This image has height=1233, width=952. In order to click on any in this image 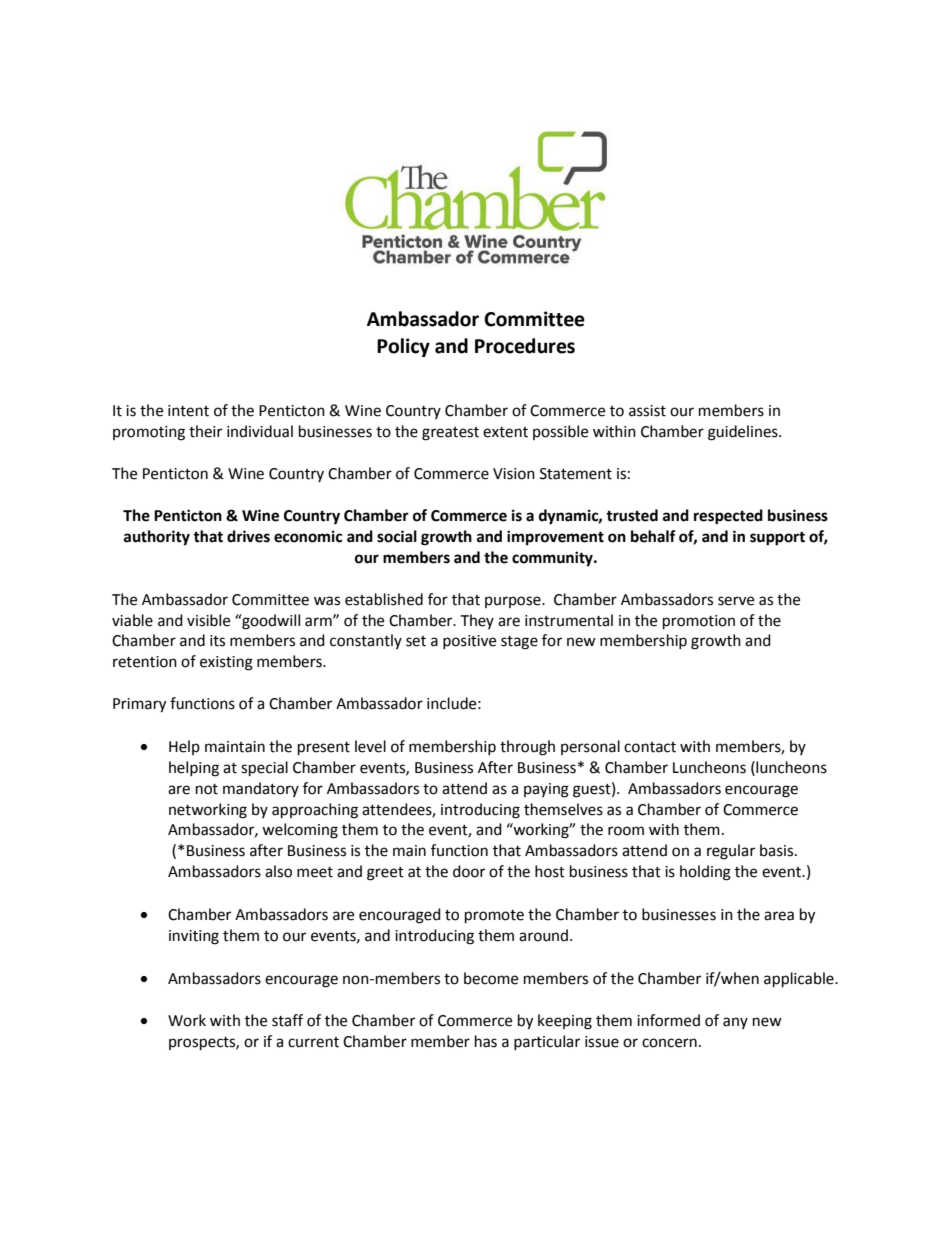, I will do `click(735, 1023)`.
